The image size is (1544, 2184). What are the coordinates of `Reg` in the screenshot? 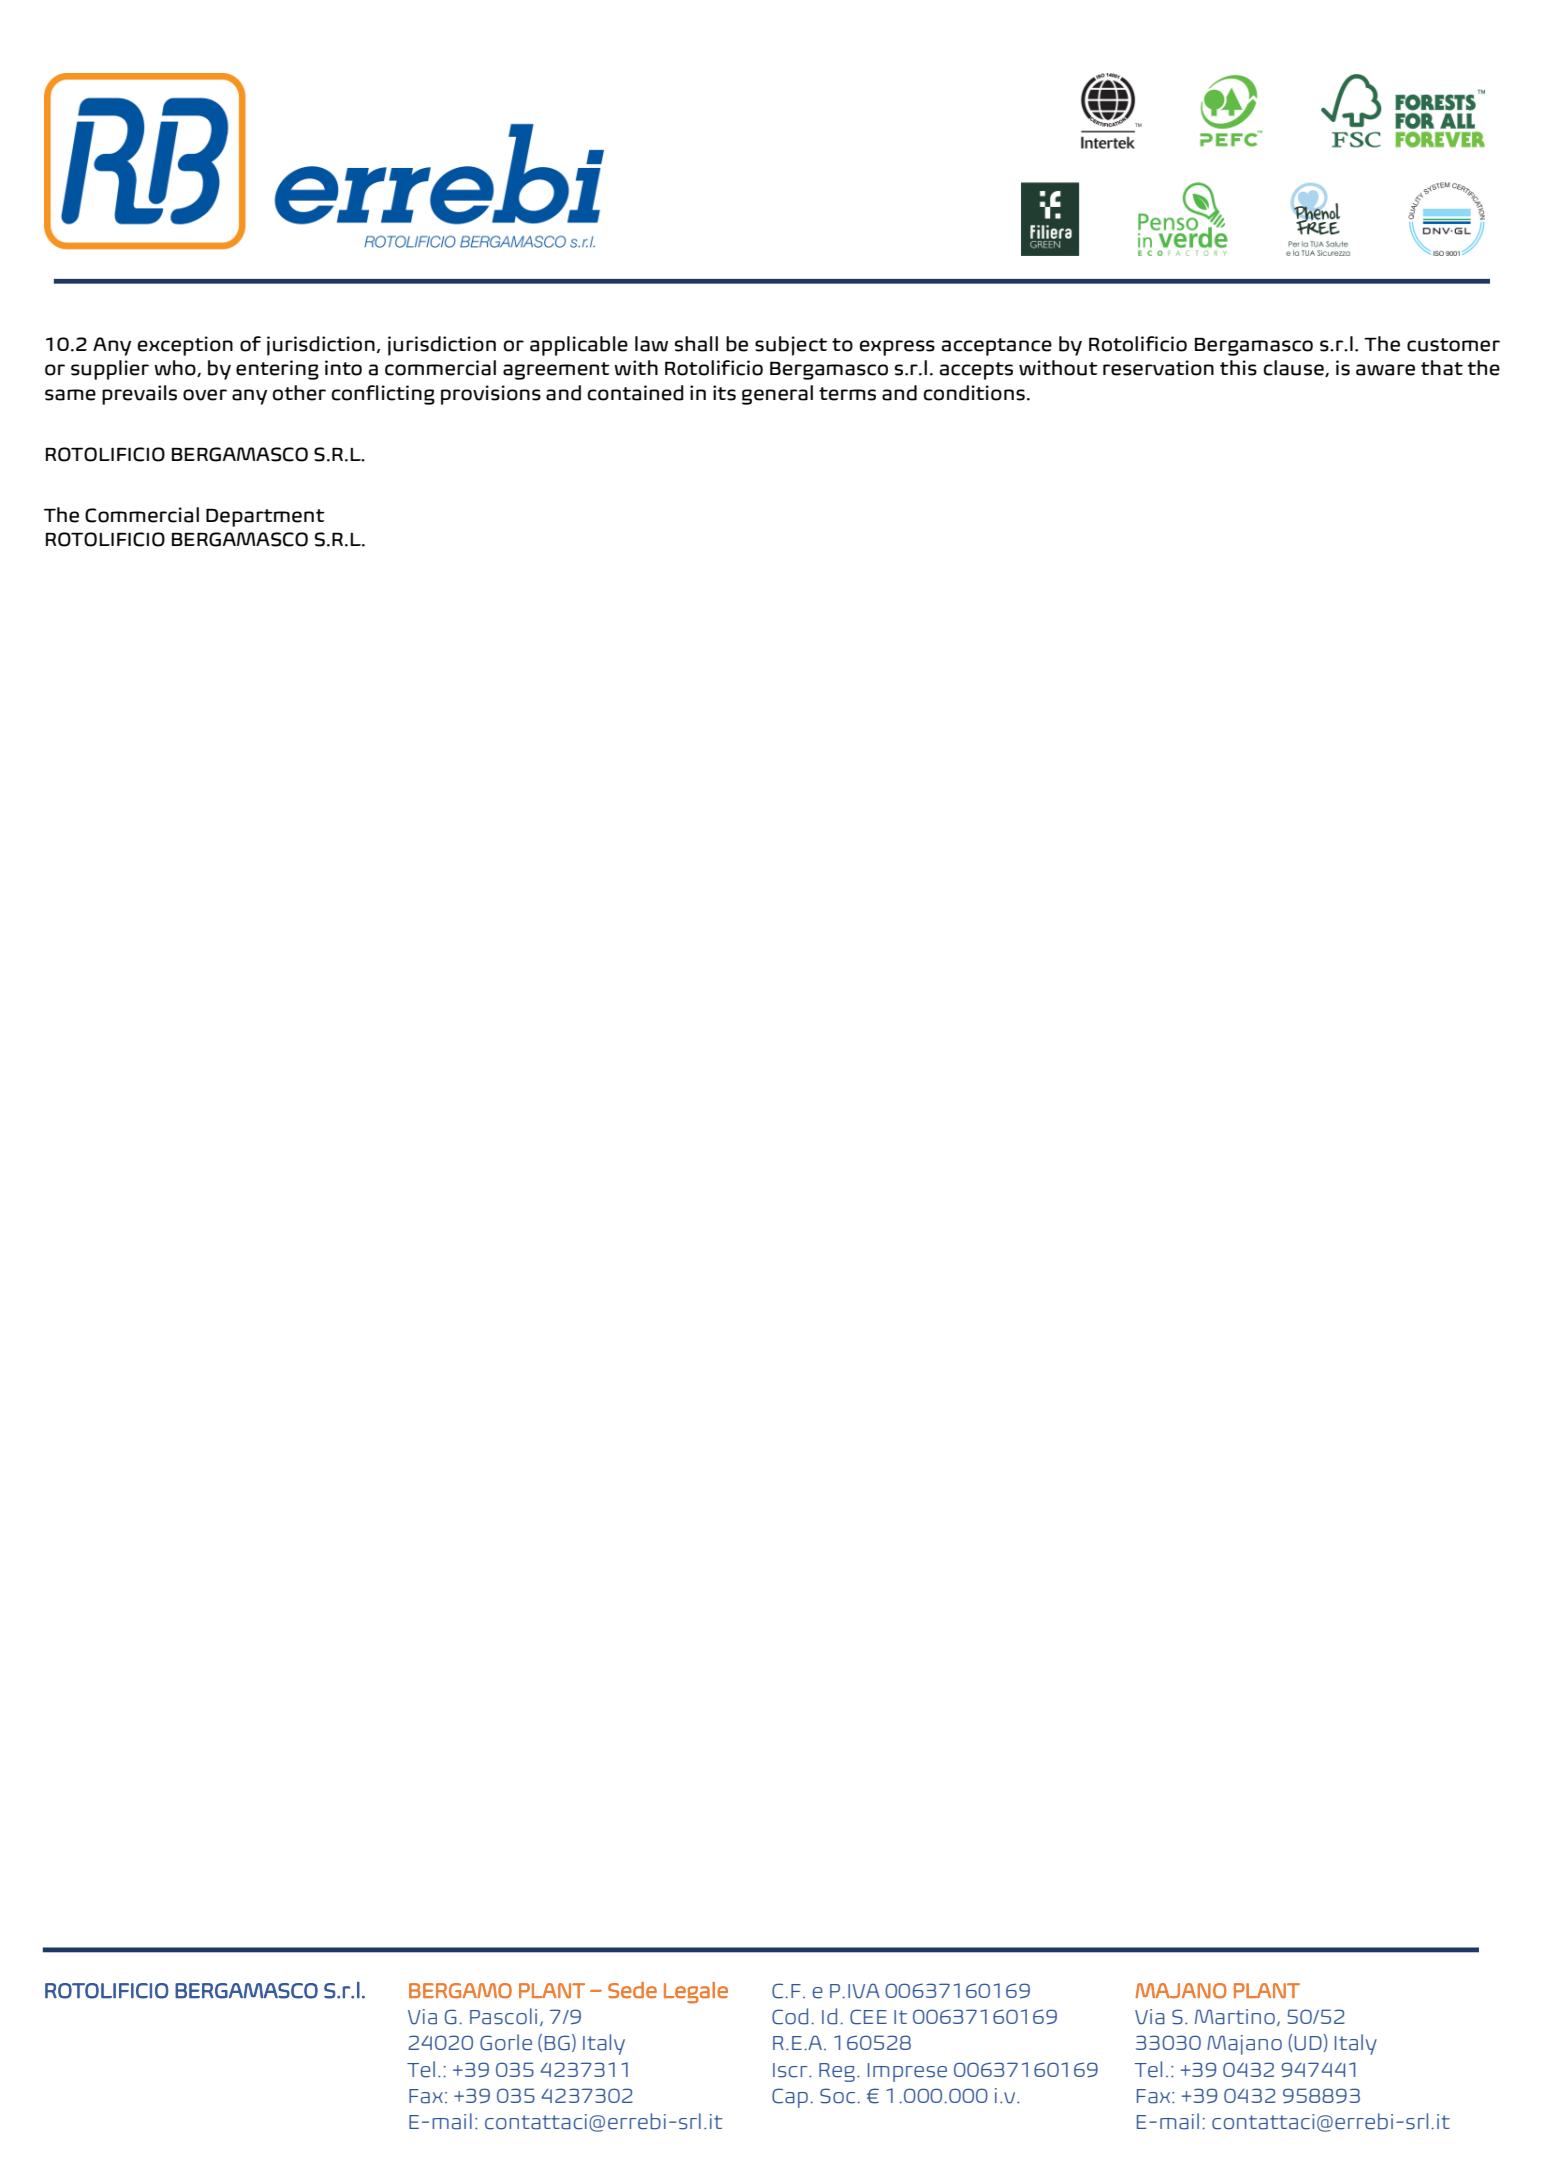 It's located at (837, 2072).
